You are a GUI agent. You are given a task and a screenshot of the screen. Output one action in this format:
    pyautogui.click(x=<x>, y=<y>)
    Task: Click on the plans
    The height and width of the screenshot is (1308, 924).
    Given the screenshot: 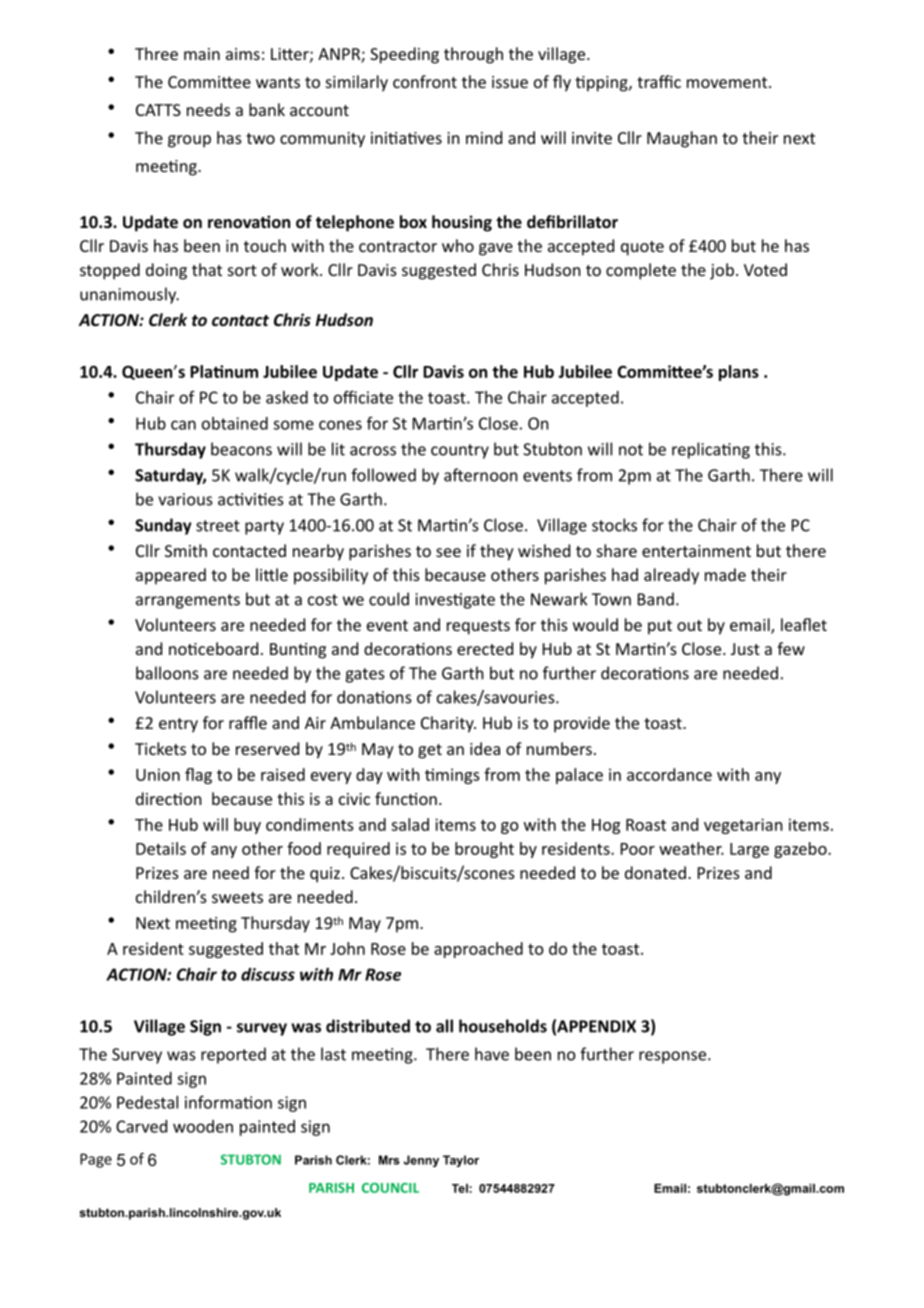 What is the action you would take?
    pyautogui.click(x=739, y=373)
